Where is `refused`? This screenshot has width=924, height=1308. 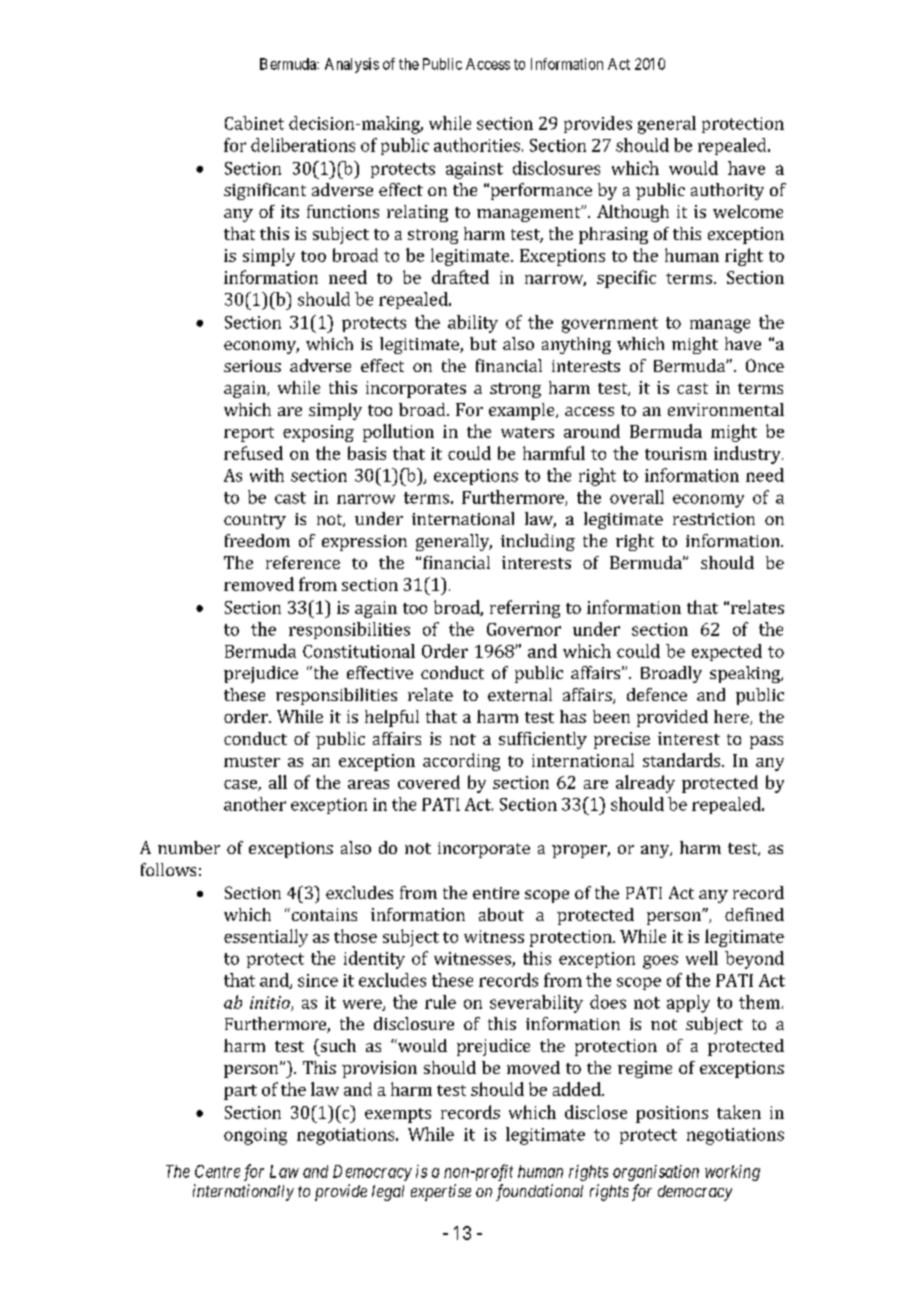
refused is located at coordinates (253, 453).
